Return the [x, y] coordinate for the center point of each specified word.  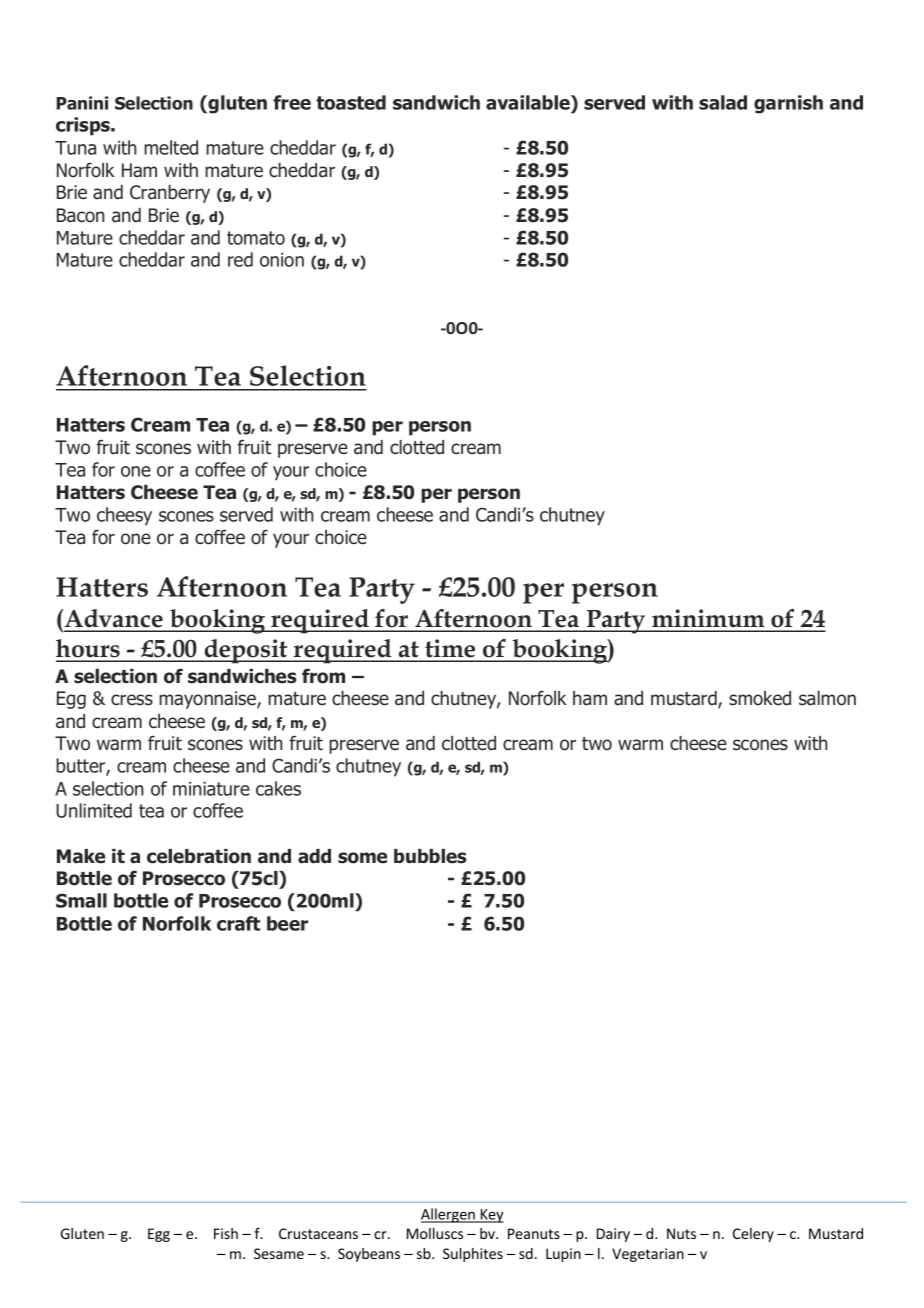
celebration [199, 856]
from [323, 676]
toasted [351, 102]
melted [171, 147]
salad [723, 102]
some [362, 858]
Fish [226, 1233]
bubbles [430, 856]
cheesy [124, 516]
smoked [760, 698]
